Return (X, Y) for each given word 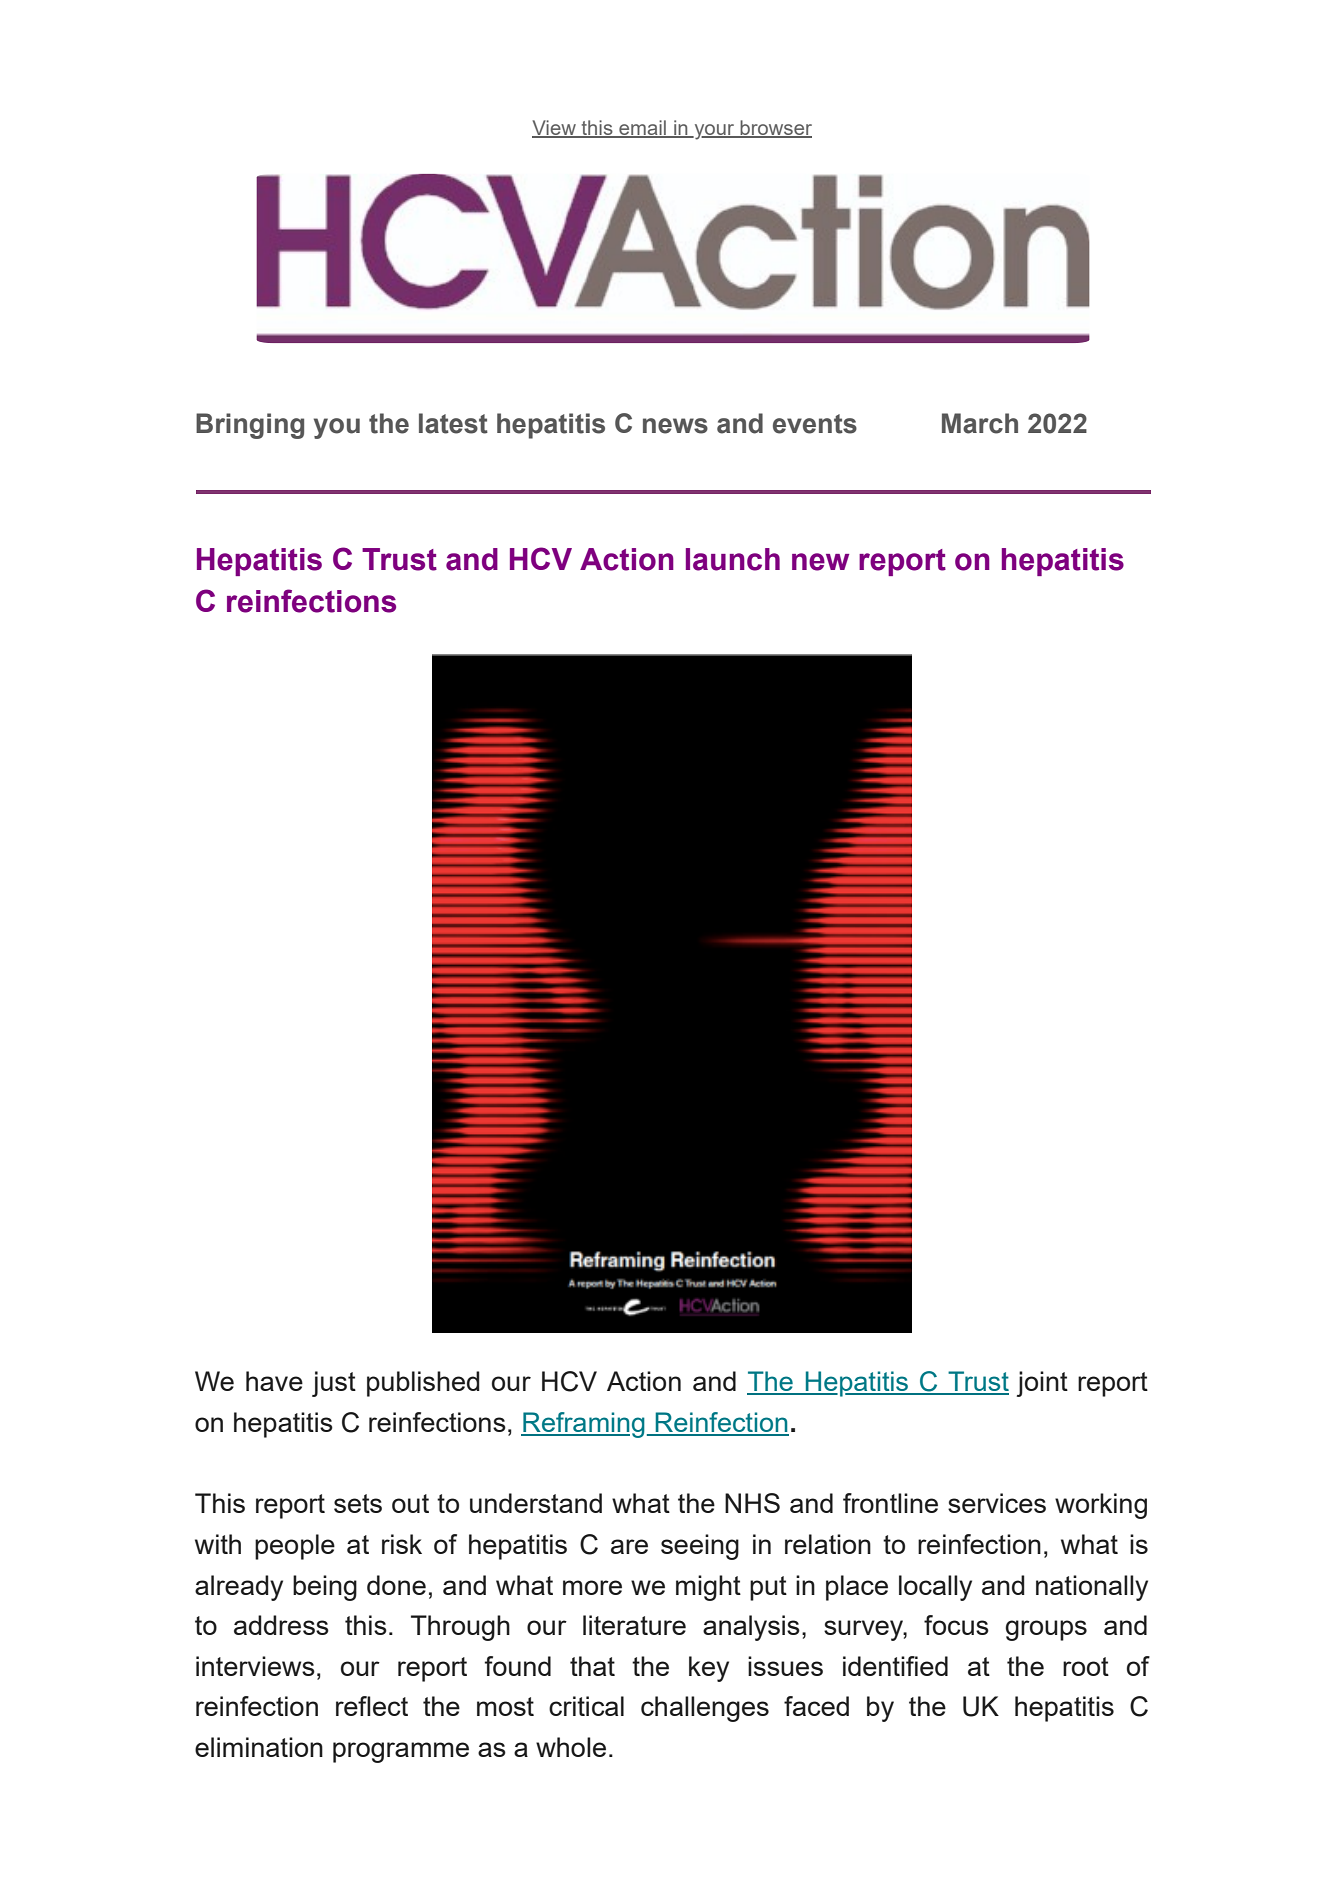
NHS (752, 1503)
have (274, 1381)
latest (453, 423)
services (997, 1503)
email (642, 129)
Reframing (583, 1425)
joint (1042, 1384)
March (980, 423)
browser (775, 129)
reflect (372, 1706)
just (334, 1384)
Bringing (250, 426)
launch (733, 559)
